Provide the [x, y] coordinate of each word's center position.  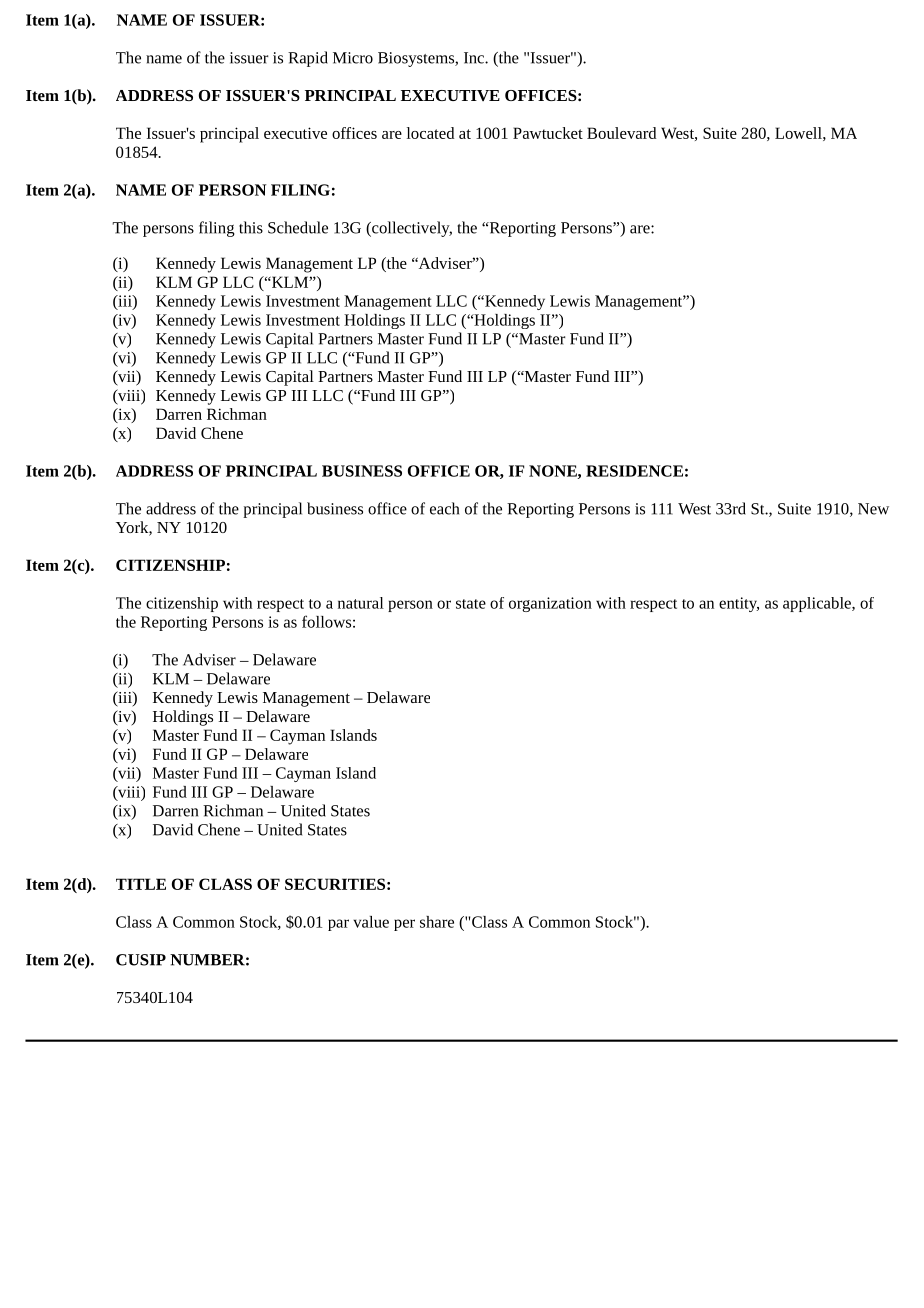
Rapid [308, 59]
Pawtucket [548, 133]
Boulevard [621, 133]
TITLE [141, 884]
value [371, 922]
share [437, 922]
